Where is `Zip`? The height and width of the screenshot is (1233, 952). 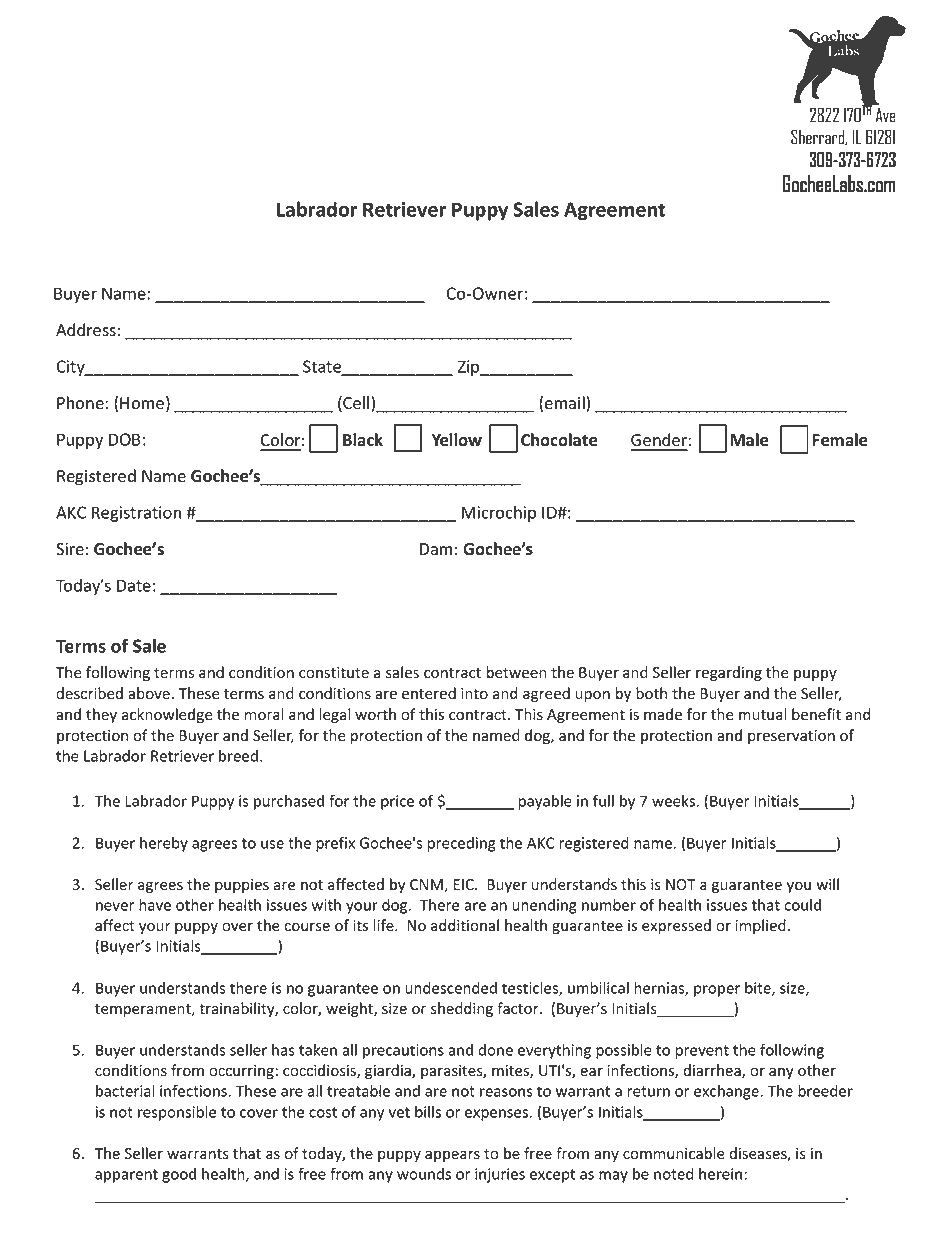 Zip is located at coordinates (470, 368).
